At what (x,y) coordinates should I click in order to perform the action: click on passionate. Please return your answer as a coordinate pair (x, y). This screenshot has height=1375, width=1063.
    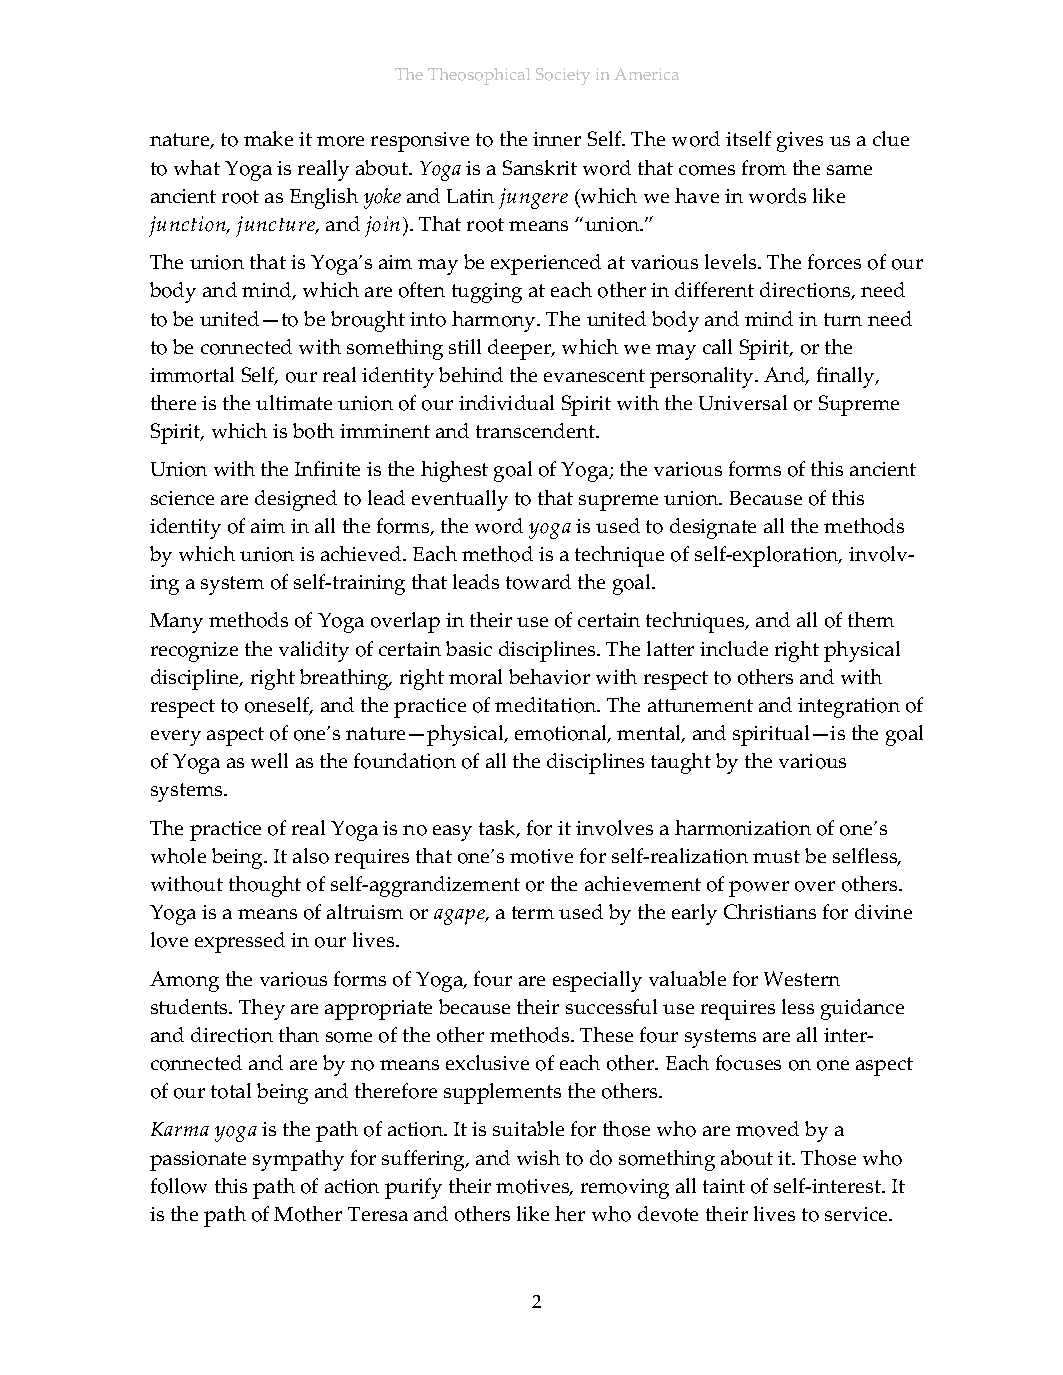
    Looking at the image, I should click on (198, 1161).
